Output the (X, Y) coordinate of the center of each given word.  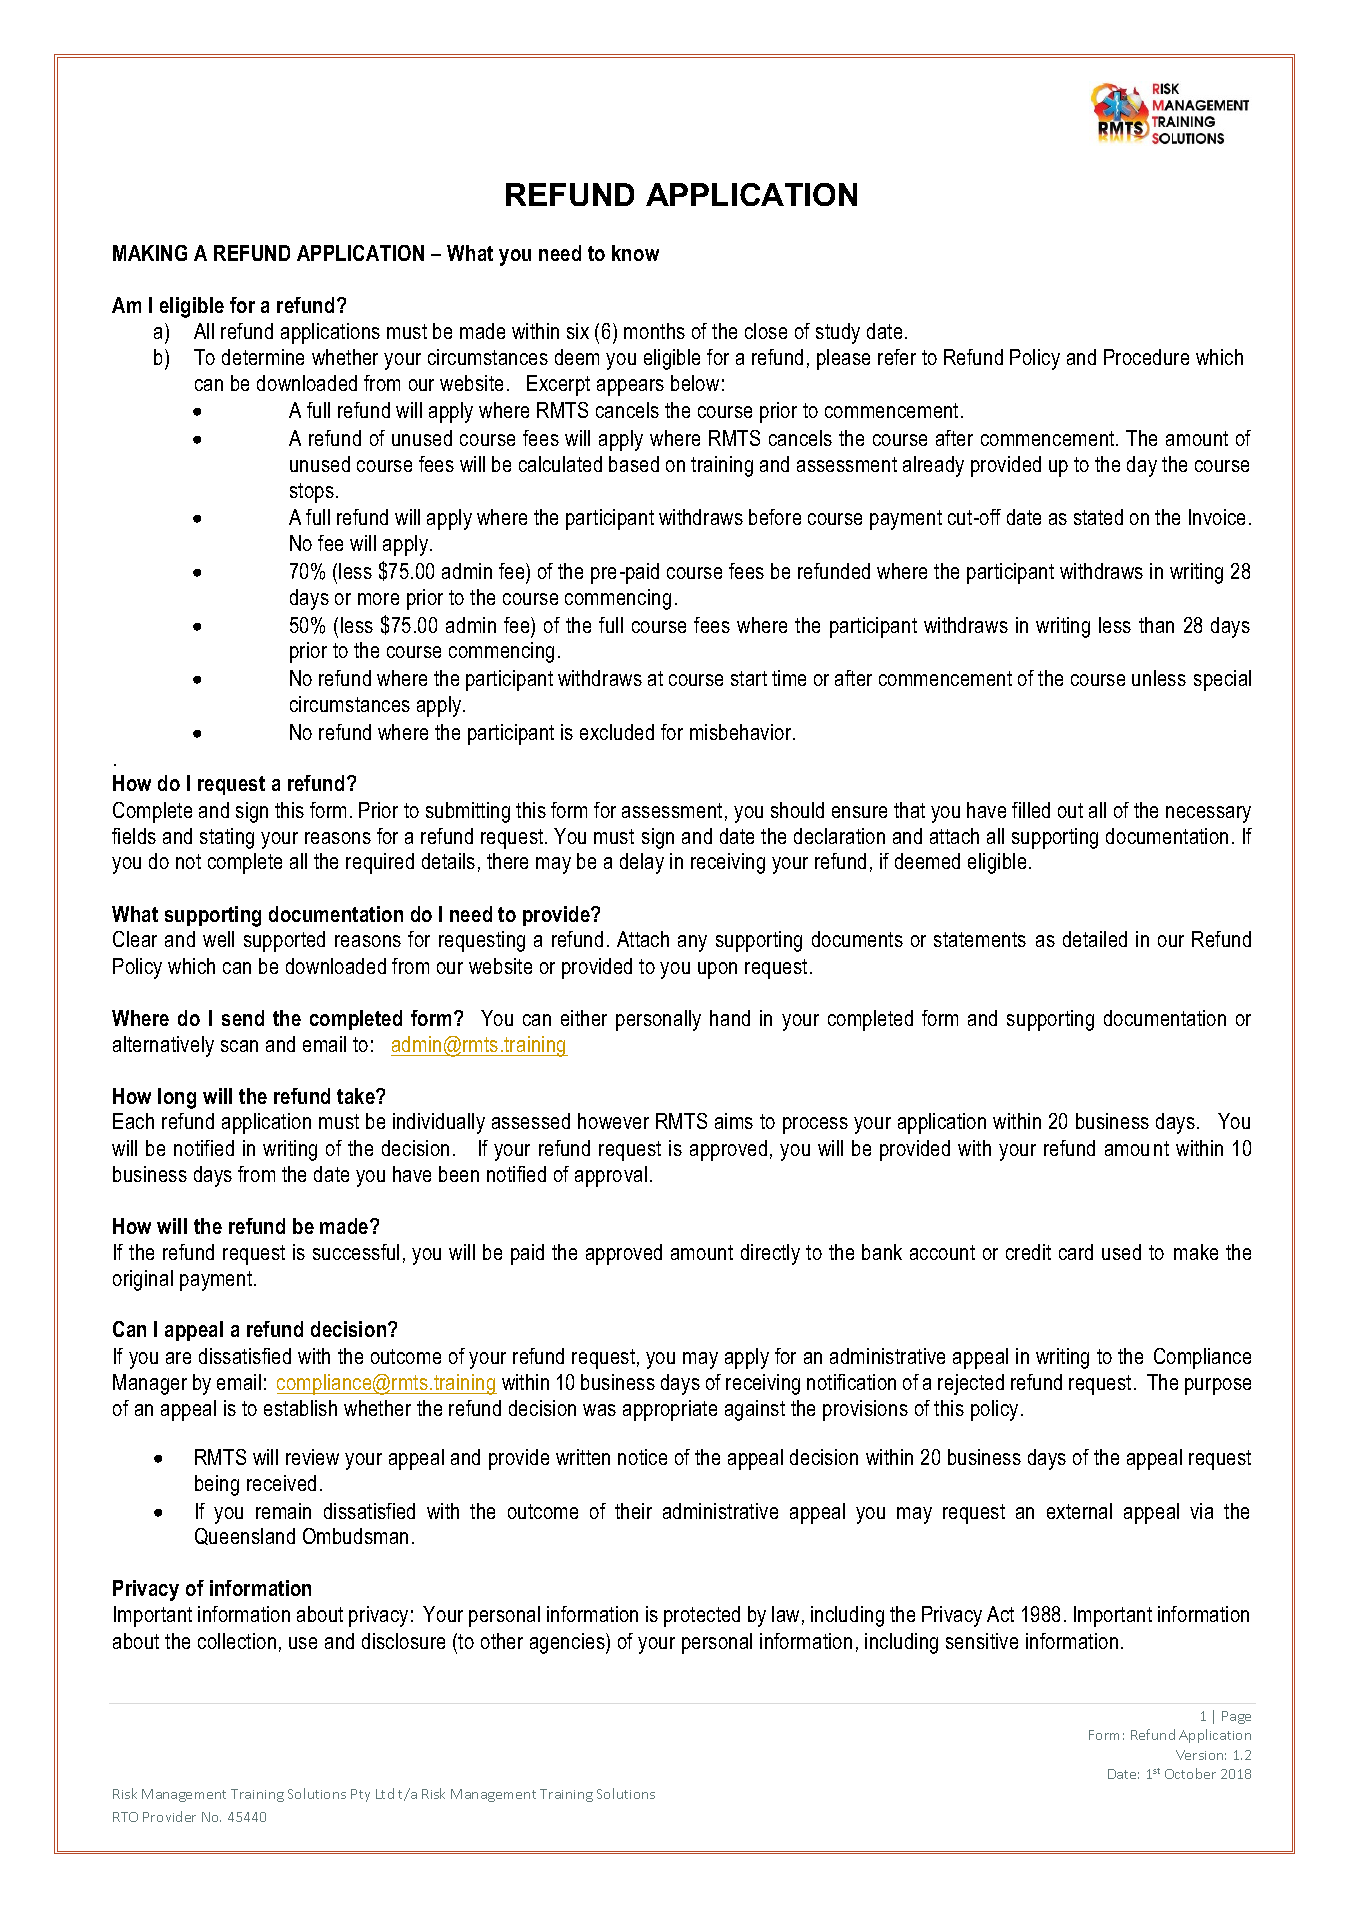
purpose (1218, 1386)
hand (730, 1018)
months (654, 331)
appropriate (670, 1410)
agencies (568, 1643)
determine (263, 357)
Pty (360, 1795)
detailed (1095, 939)
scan (239, 1046)
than (1156, 625)
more (378, 599)
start (749, 678)
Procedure (1146, 357)
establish (300, 1408)
